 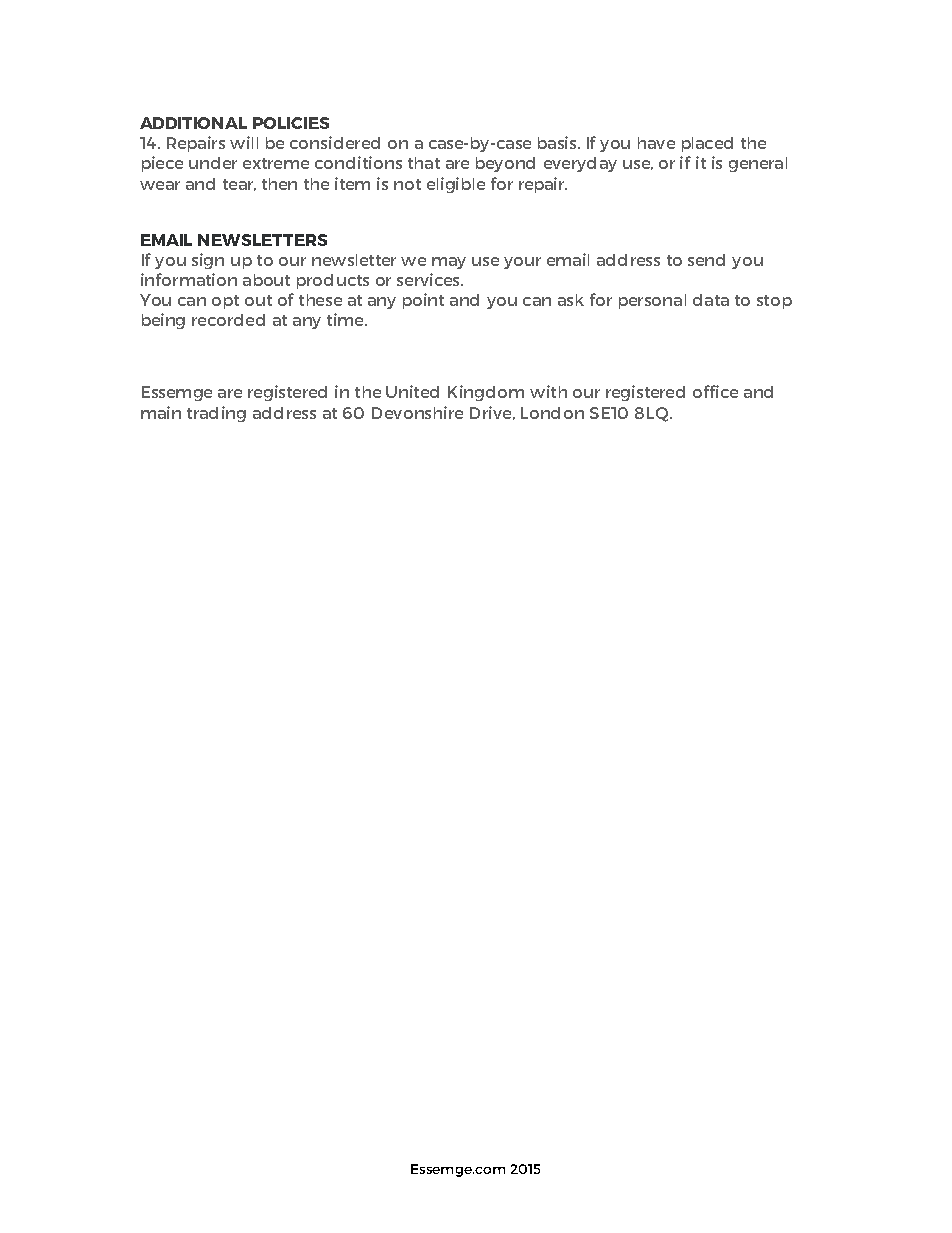 What do you see at coordinates (558, 142) in the image?
I see `basis` at bounding box center [558, 142].
